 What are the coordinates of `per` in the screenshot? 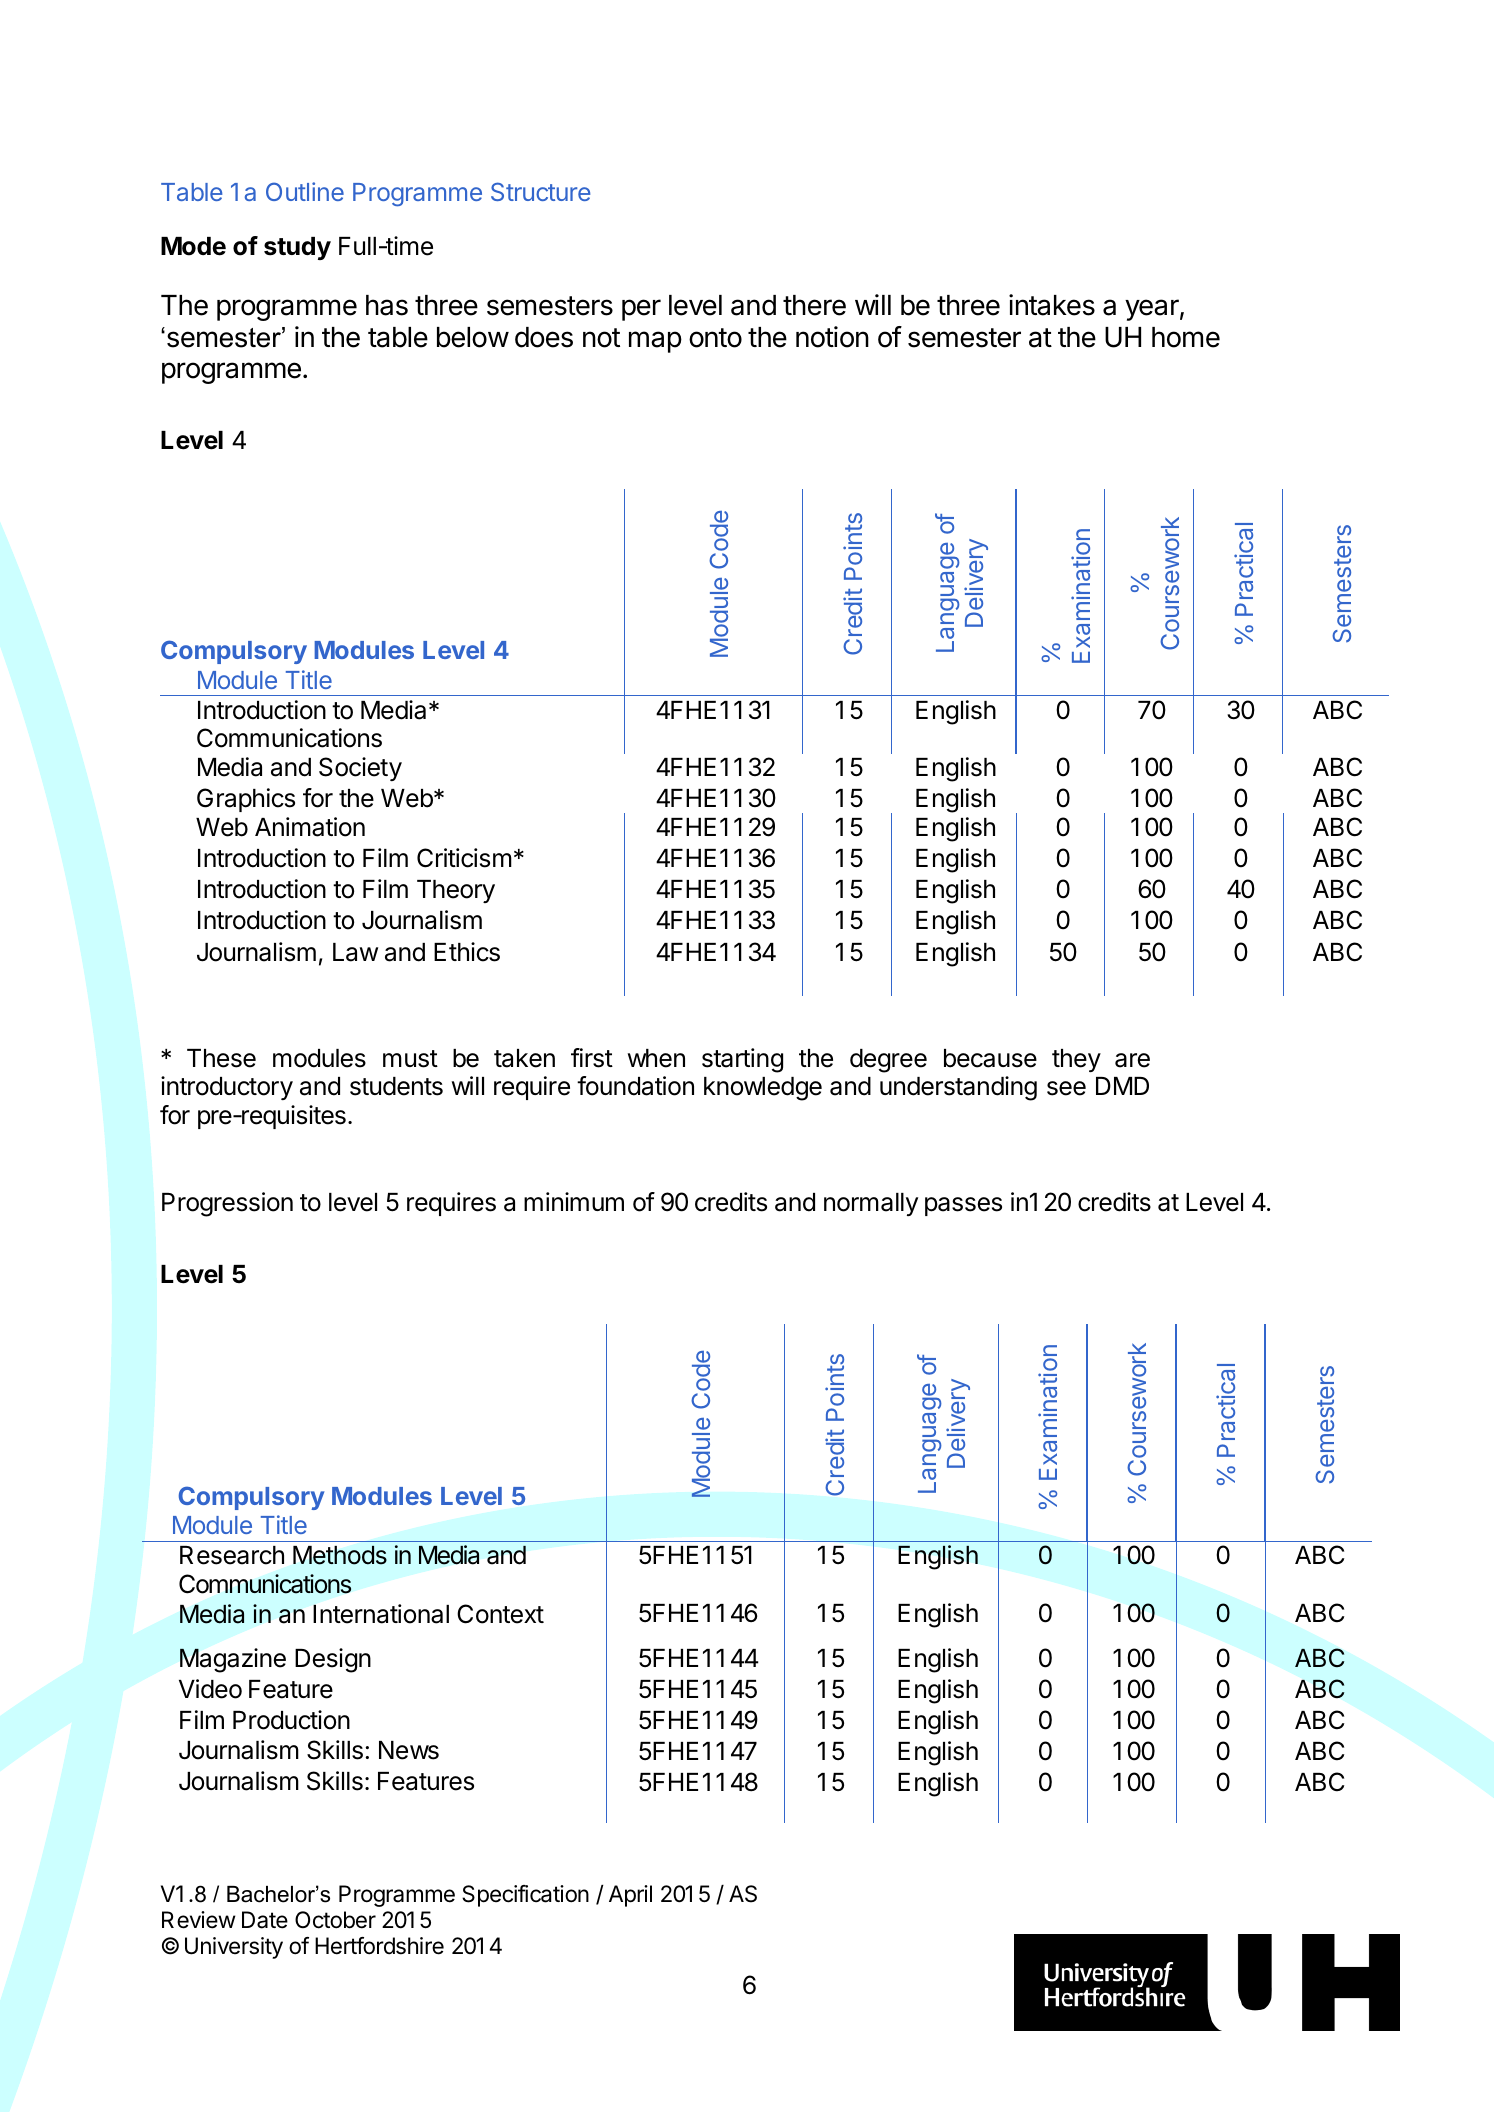 It's located at (641, 310).
